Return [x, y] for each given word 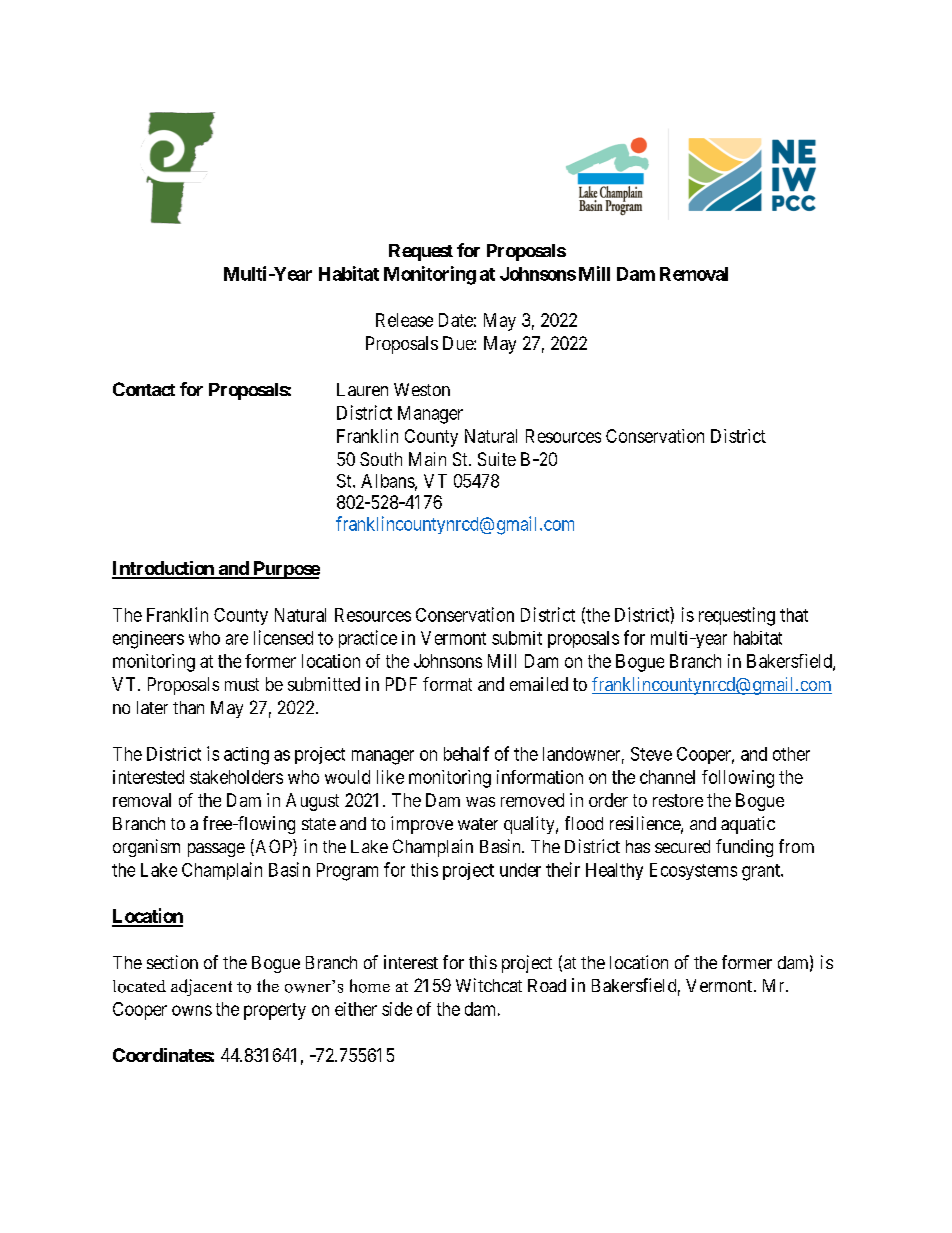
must [242, 684]
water [478, 824]
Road [547, 985]
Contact [144, 389]
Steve [651, 754]
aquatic [748, 825]
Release [404, 320]
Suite [497, 459]
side [397, 1009]
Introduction [164, 569]
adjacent [201, 987]
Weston [422, 389]
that [794, 615]
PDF [401, 684]
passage [216, 850]
